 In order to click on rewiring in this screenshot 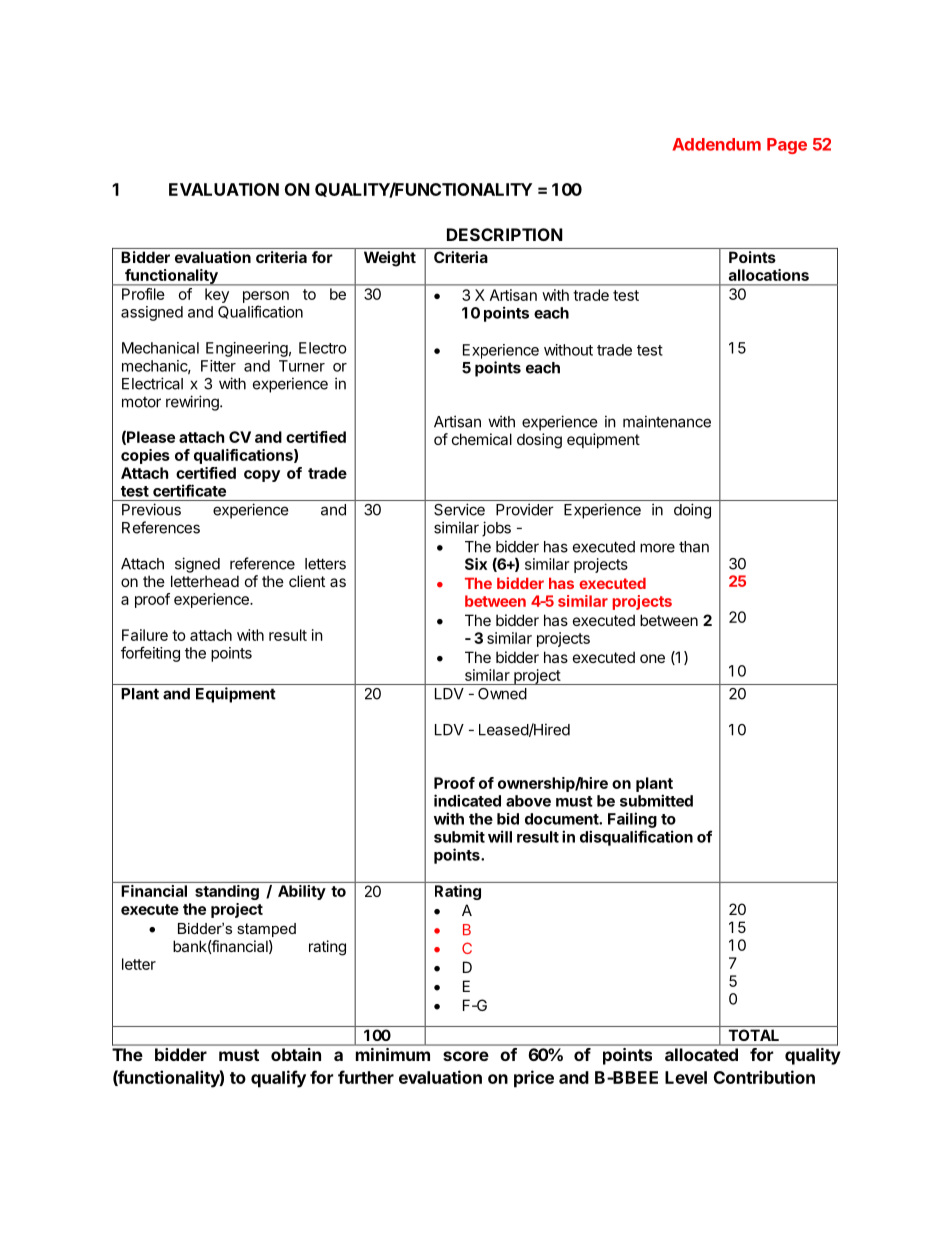, I will do `click(193, 403)`.
